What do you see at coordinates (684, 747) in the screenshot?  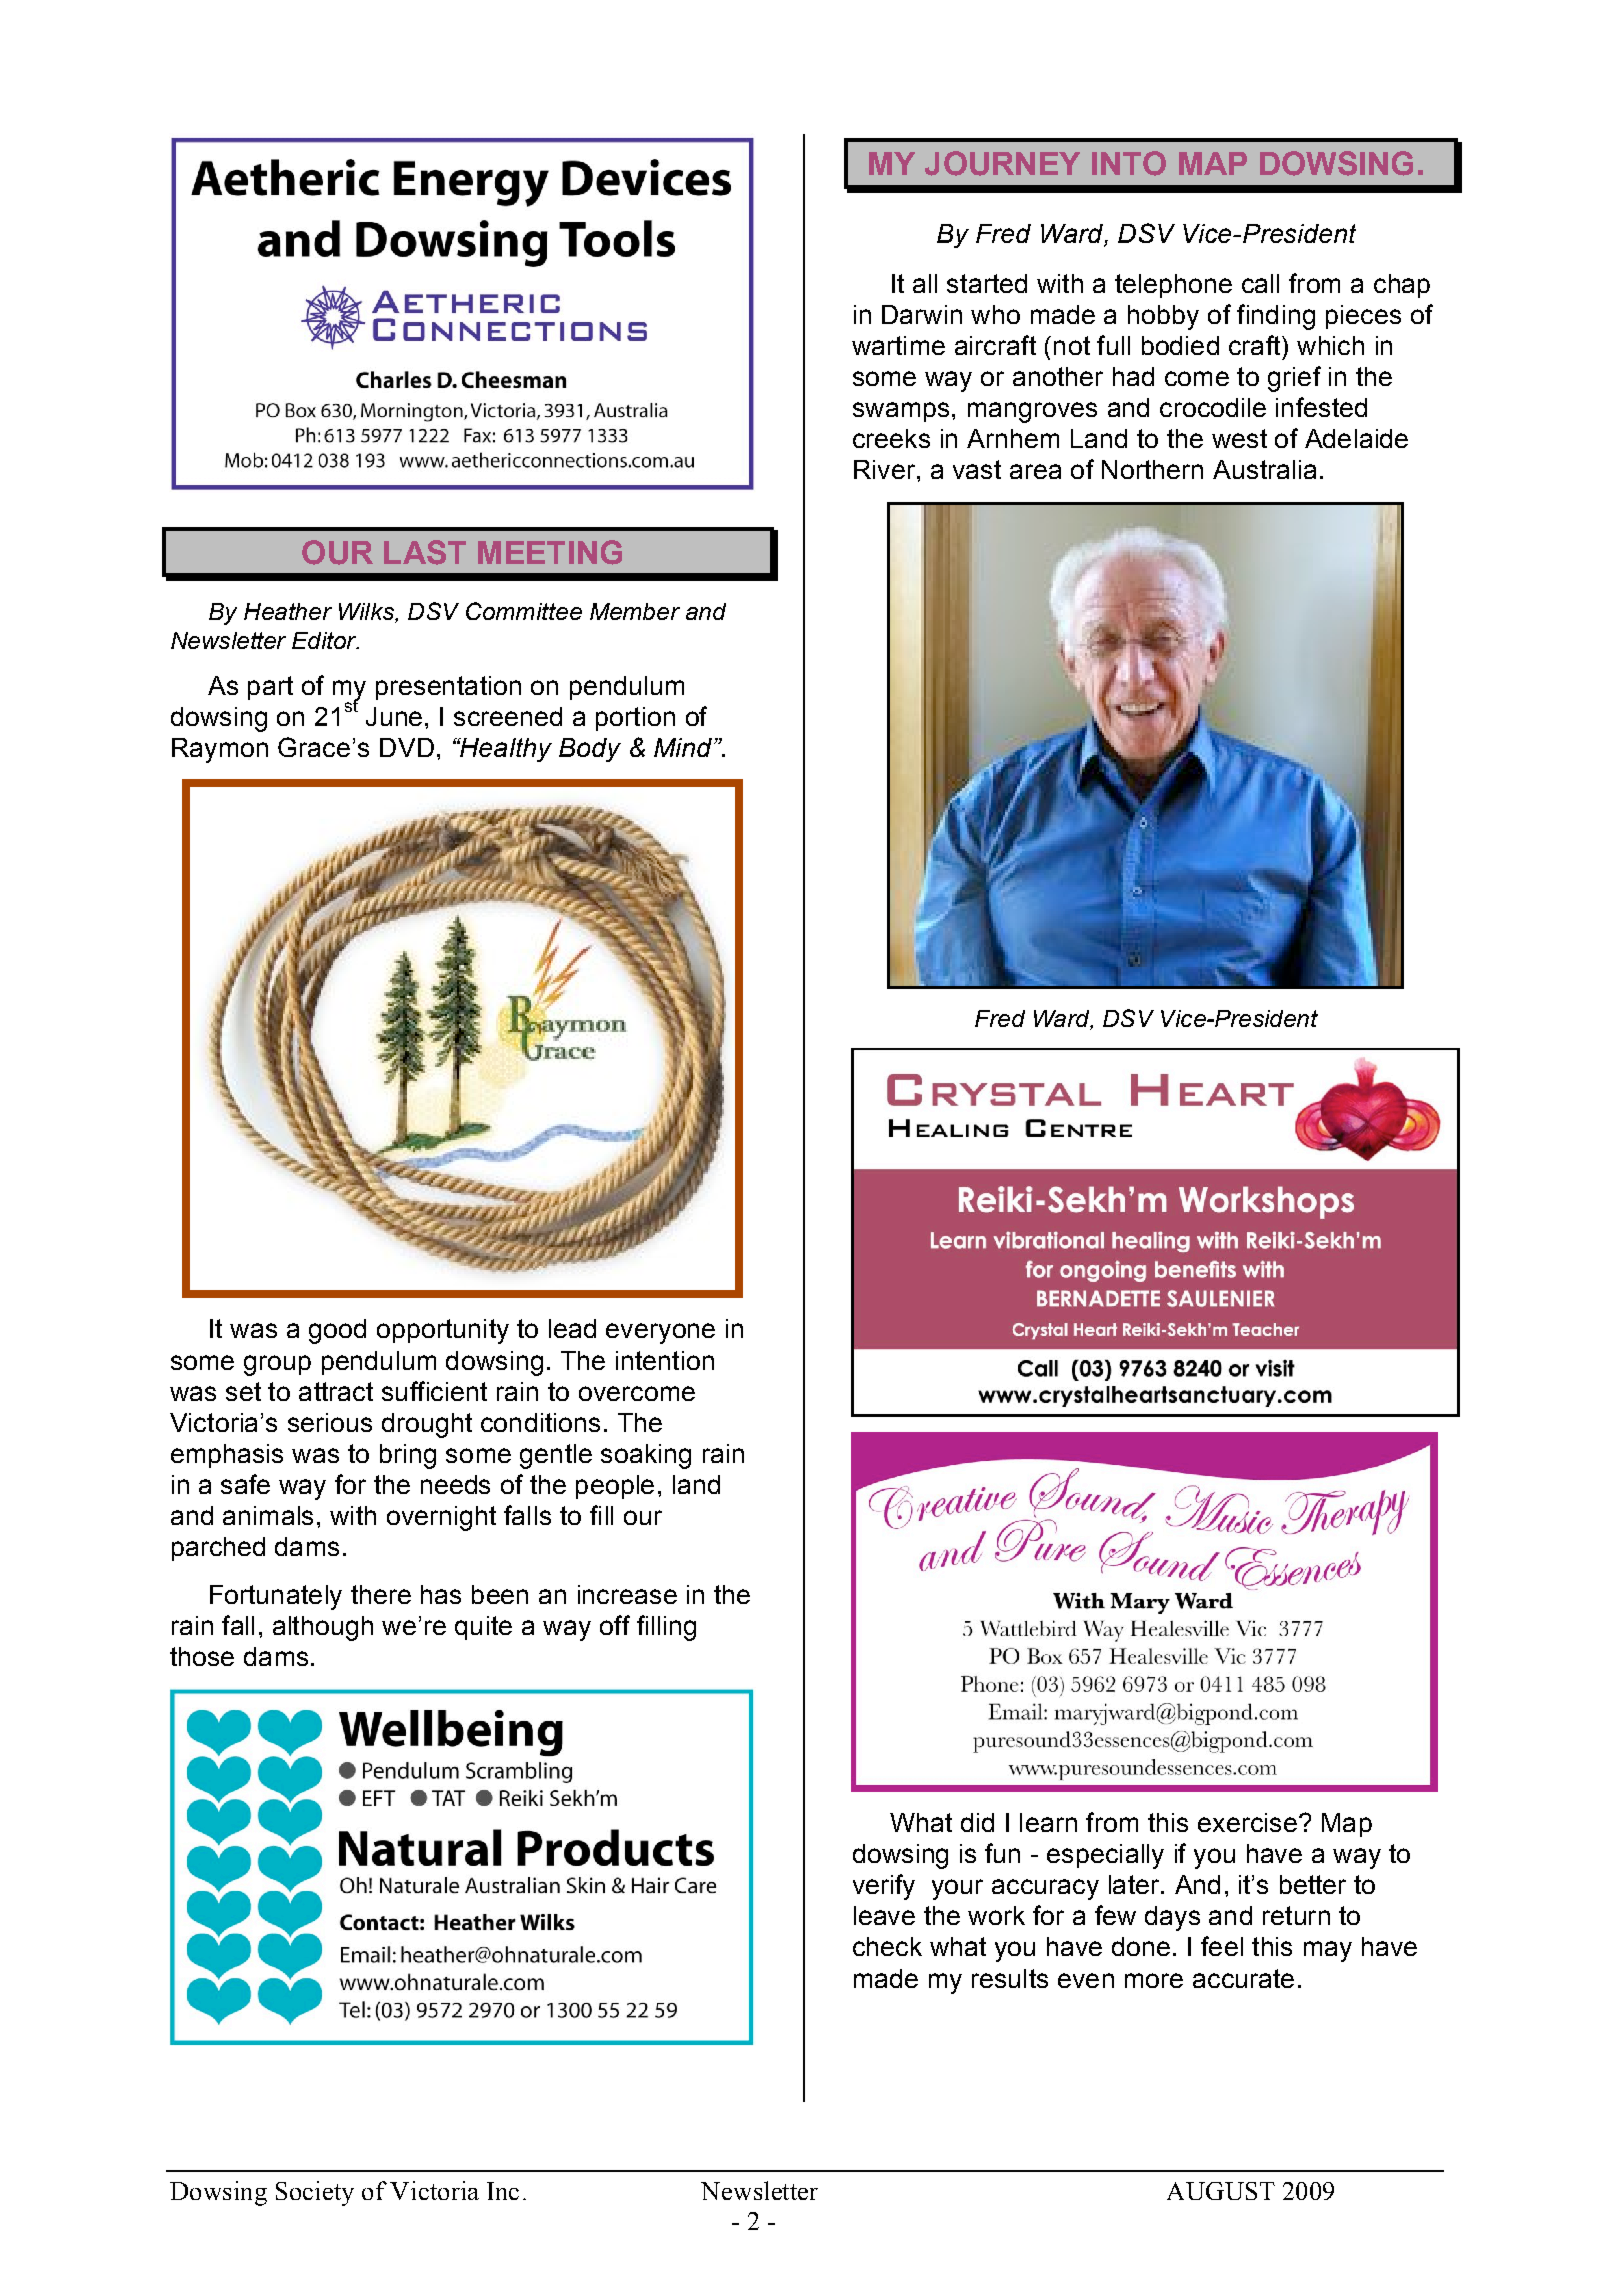 I see `Mind` at bounding box center [684, 747].
